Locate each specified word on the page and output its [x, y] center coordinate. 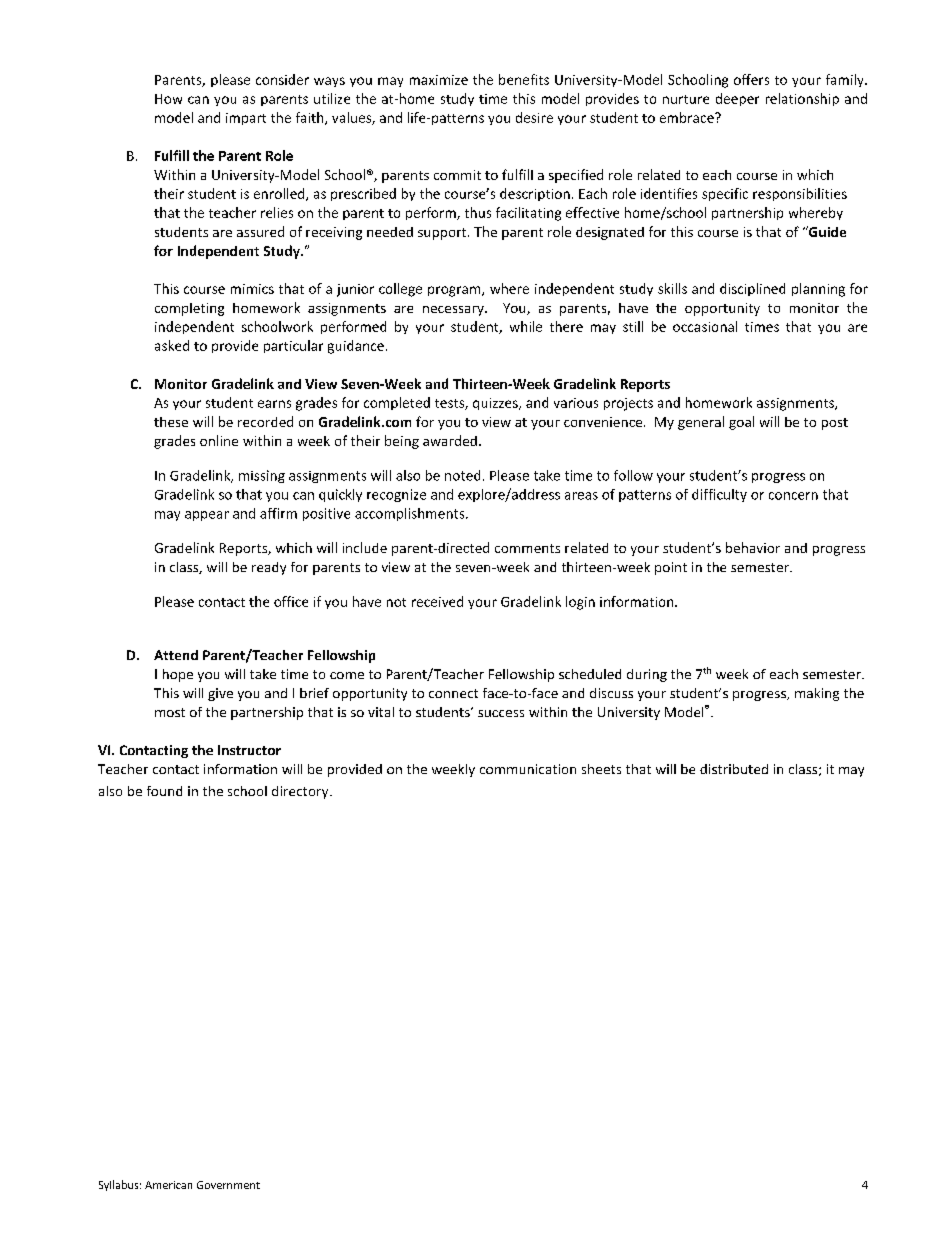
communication [528, 769]
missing [262, 476]
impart [246, 119]
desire [534, 117]
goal [741, 423]
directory [301, 792]
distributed [734, 769]
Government [228, 1185]
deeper [737, 99]
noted [462, 475]
